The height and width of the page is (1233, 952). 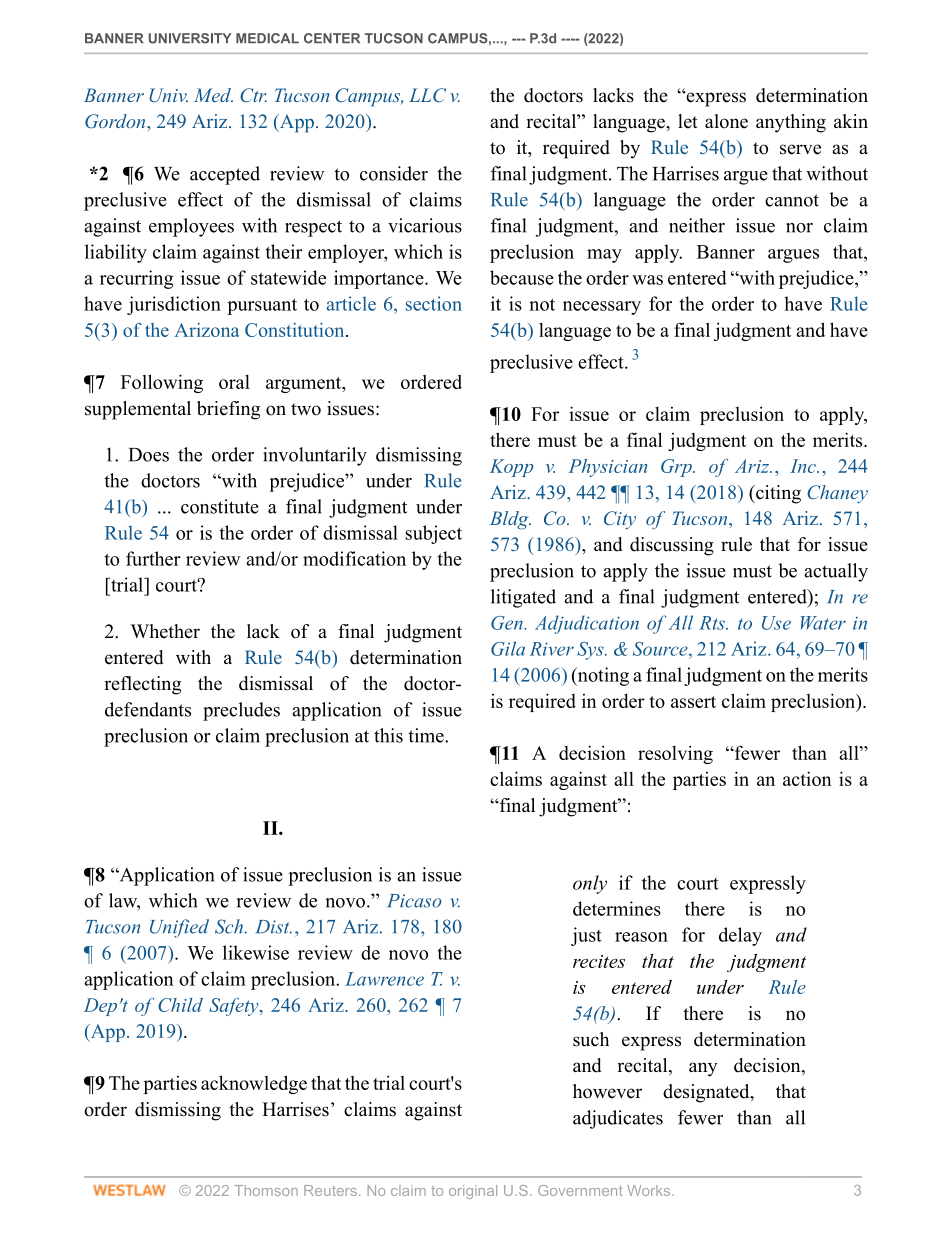 I want to click on briefing, so click(x=228, y=410).
